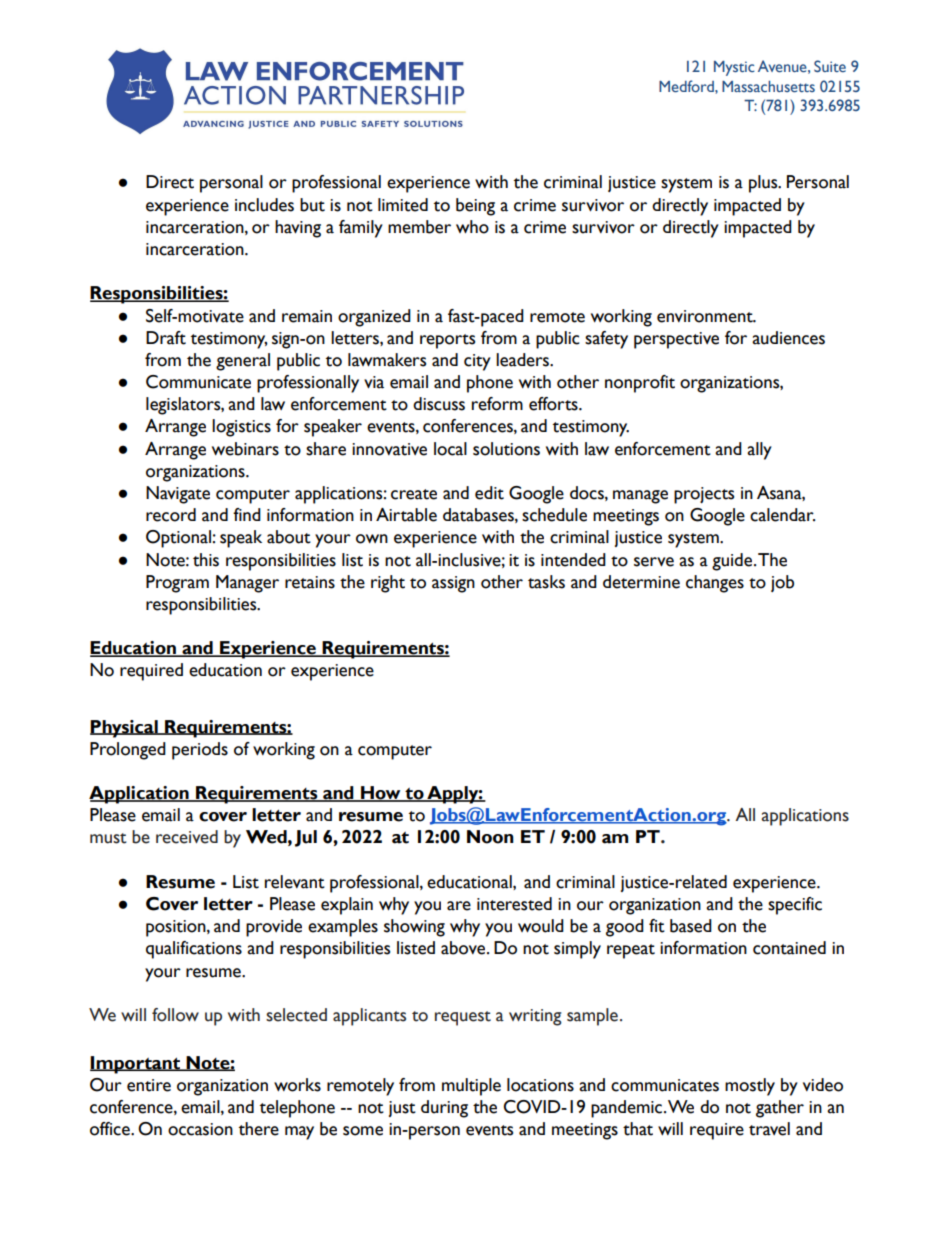 This screenshot has height=1233, width=952. What do you see at coordinates (200, 1129) in the screenshot?
I see `occasion` at bounding box center [200, 1129].
